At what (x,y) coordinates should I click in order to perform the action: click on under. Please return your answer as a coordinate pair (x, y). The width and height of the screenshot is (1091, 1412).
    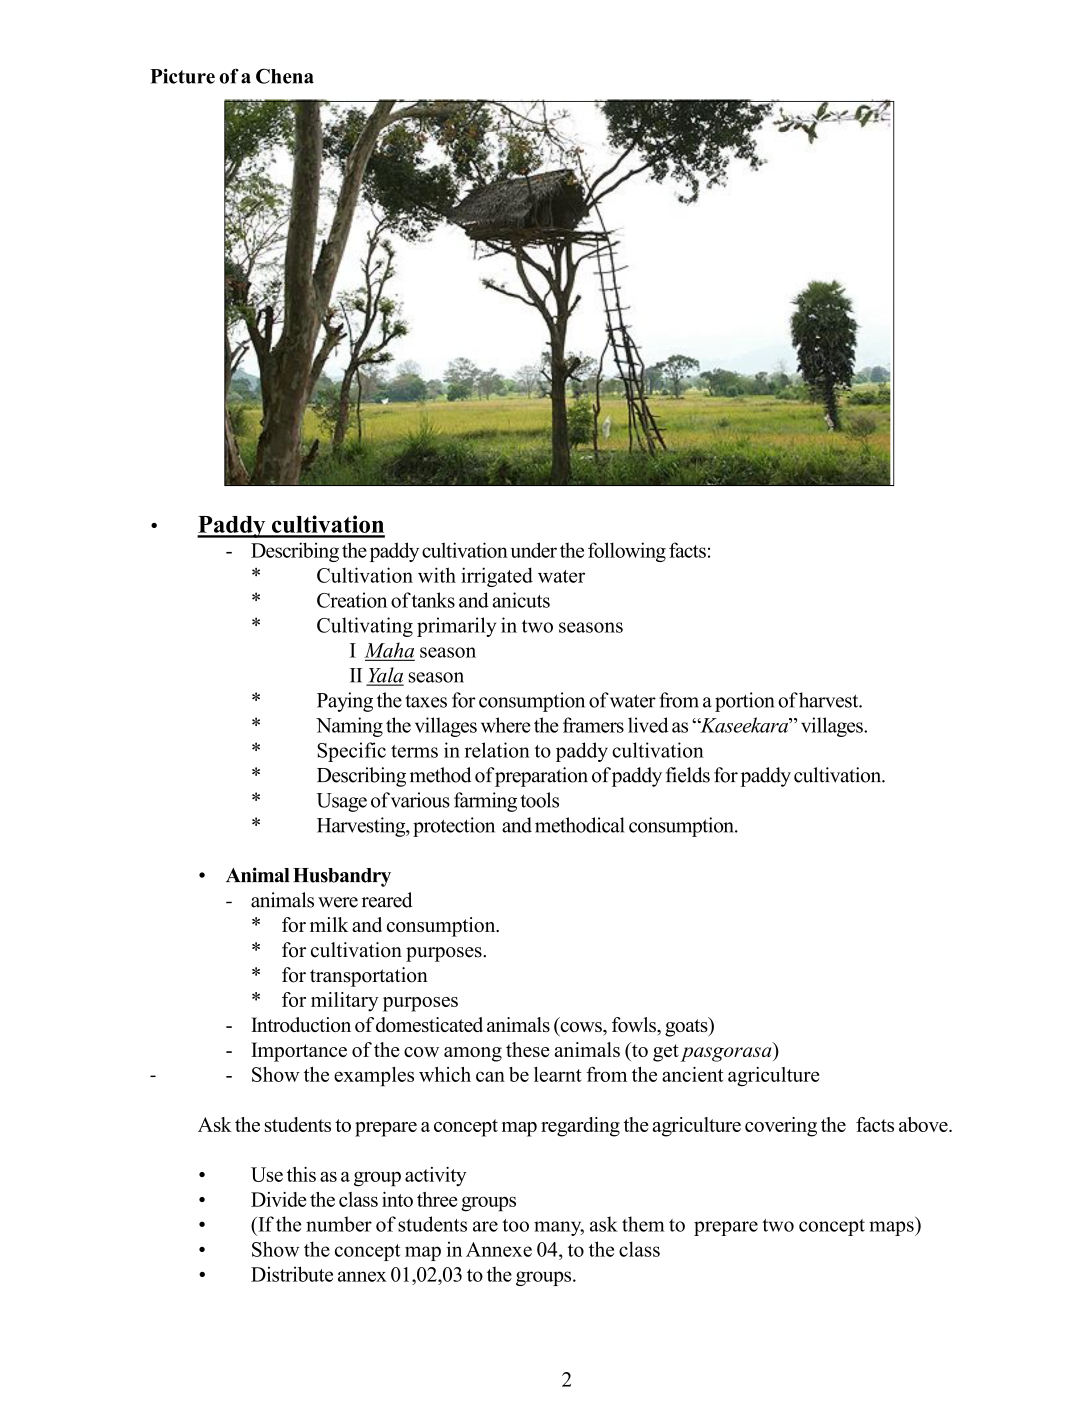
    Looking at the image, I should click on (533, 550).
